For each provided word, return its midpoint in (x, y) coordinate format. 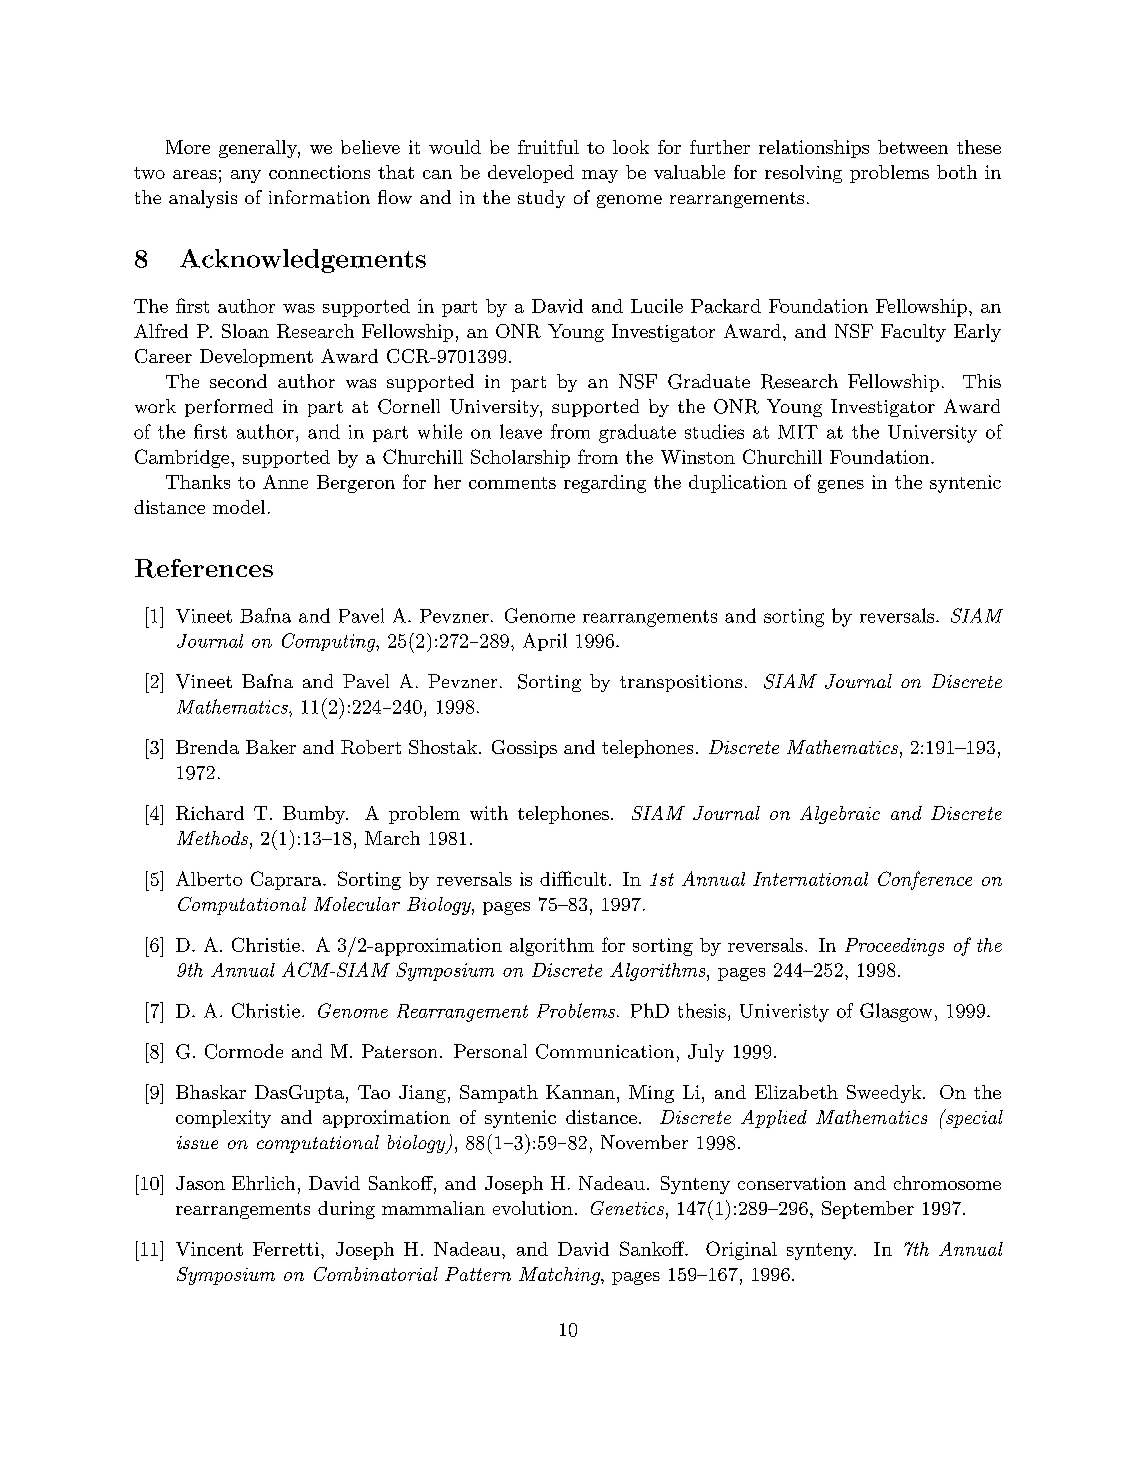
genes (841, 486)
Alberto (209, 878)
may (600, 176)
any (246, 176)
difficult (573, 878)
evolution (533, 1208)
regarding (605, 484)
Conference (925, 880)
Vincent (209, 1249)
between (913, 147)
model (239, 507)
